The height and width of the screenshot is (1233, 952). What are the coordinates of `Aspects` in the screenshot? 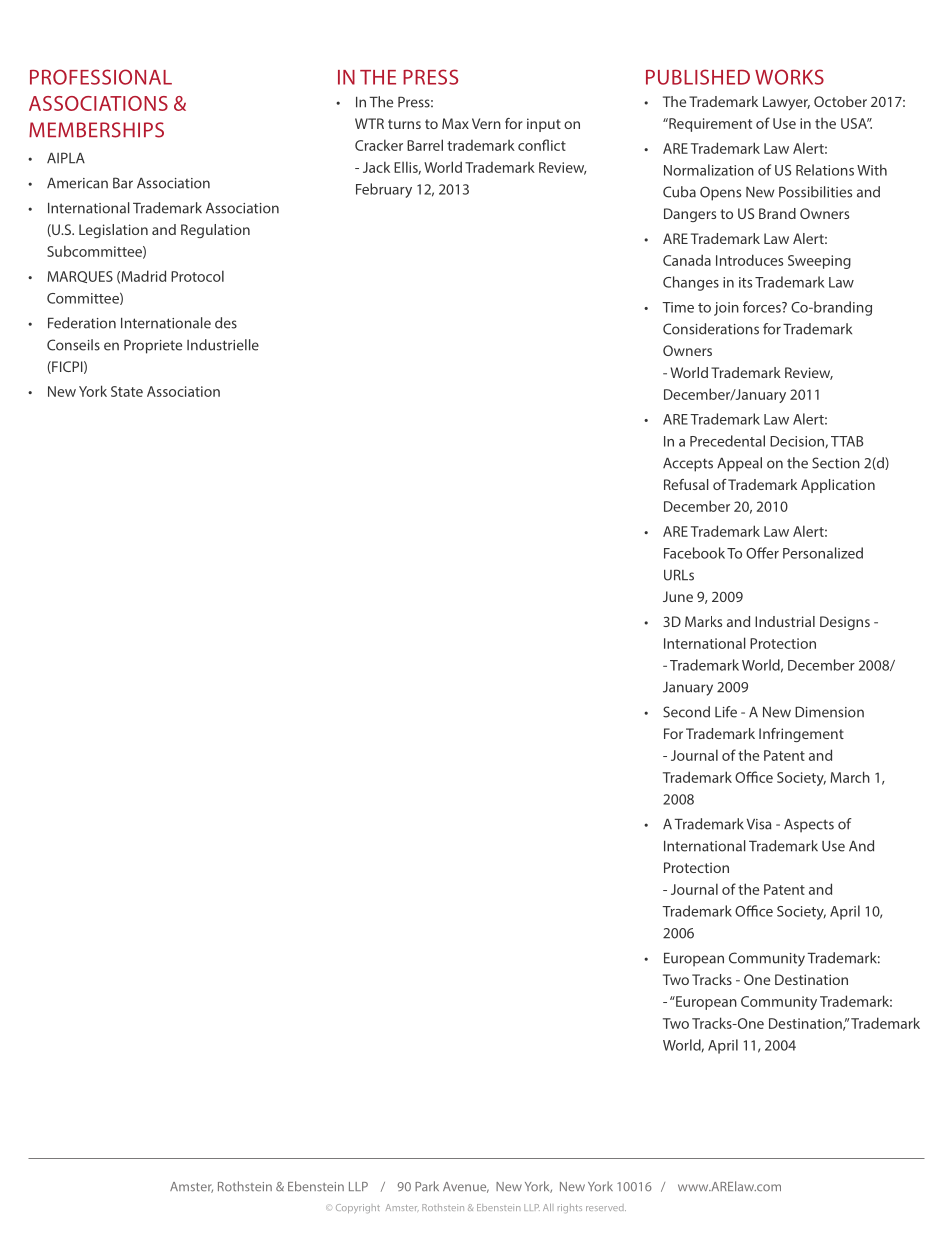 It's located at (809, 826).
